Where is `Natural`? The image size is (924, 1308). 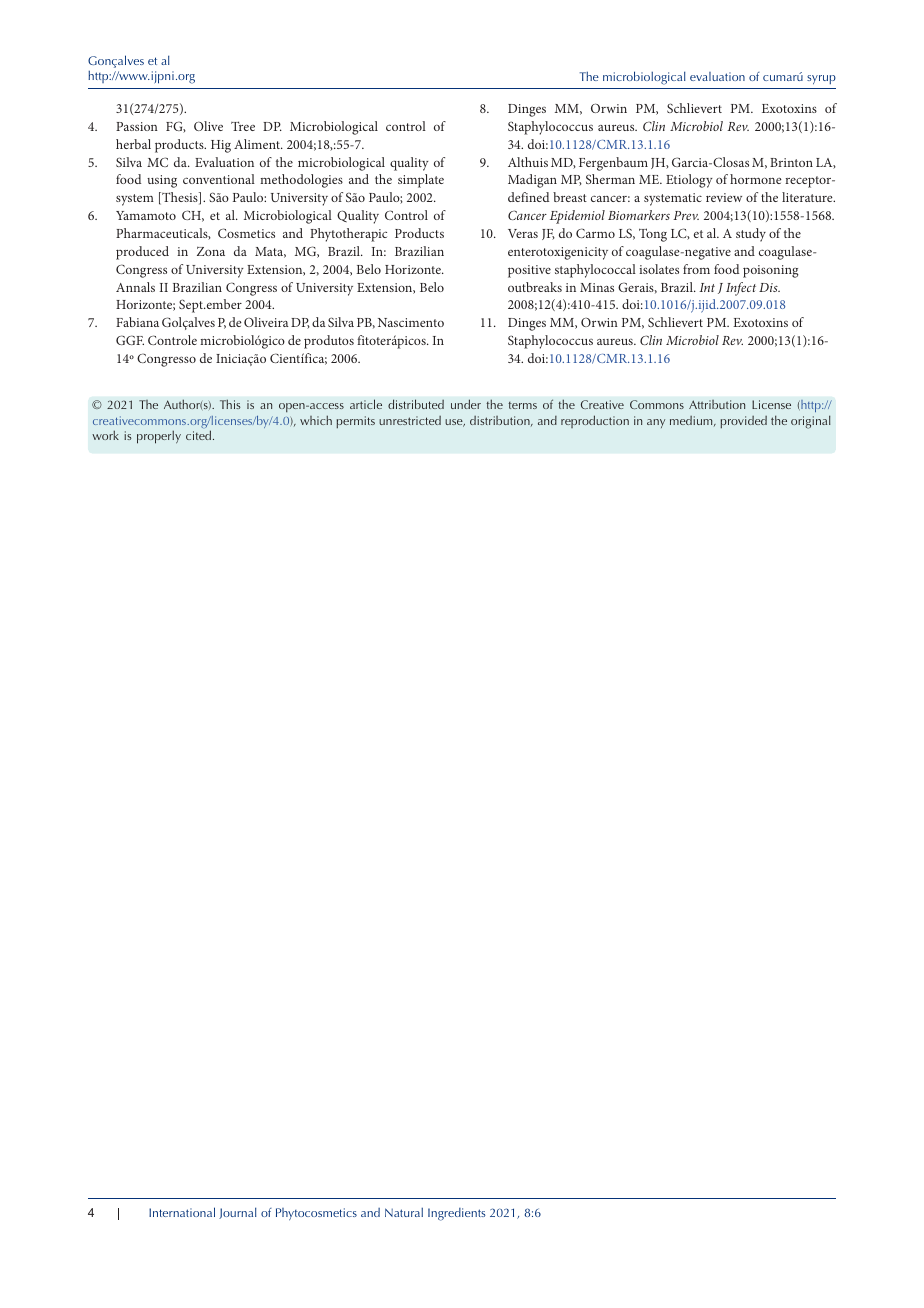
Natural is located at coordinates (404, 1212).
